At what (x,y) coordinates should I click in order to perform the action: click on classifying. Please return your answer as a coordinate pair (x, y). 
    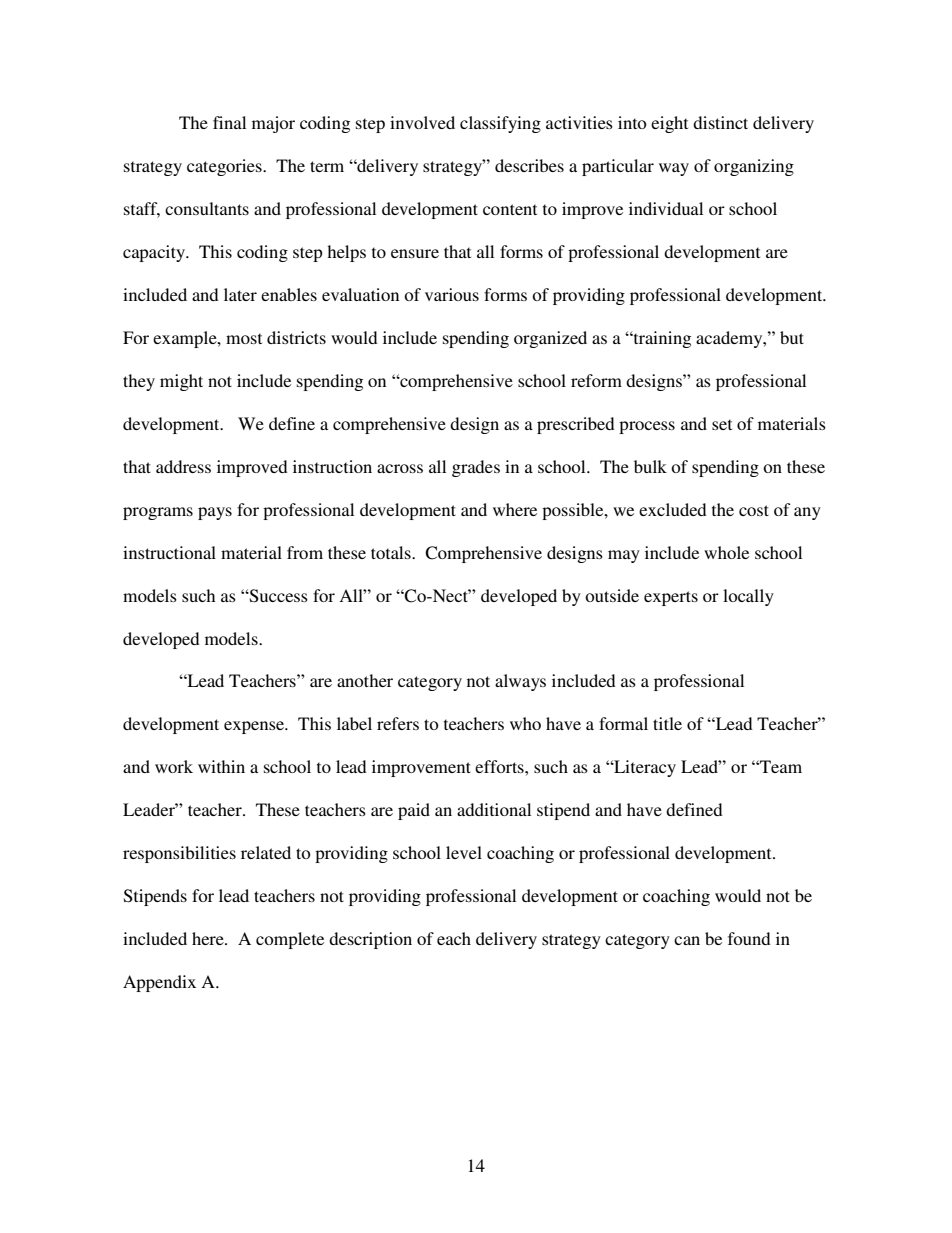
    Looking at the image, I should click on (500, 124).
